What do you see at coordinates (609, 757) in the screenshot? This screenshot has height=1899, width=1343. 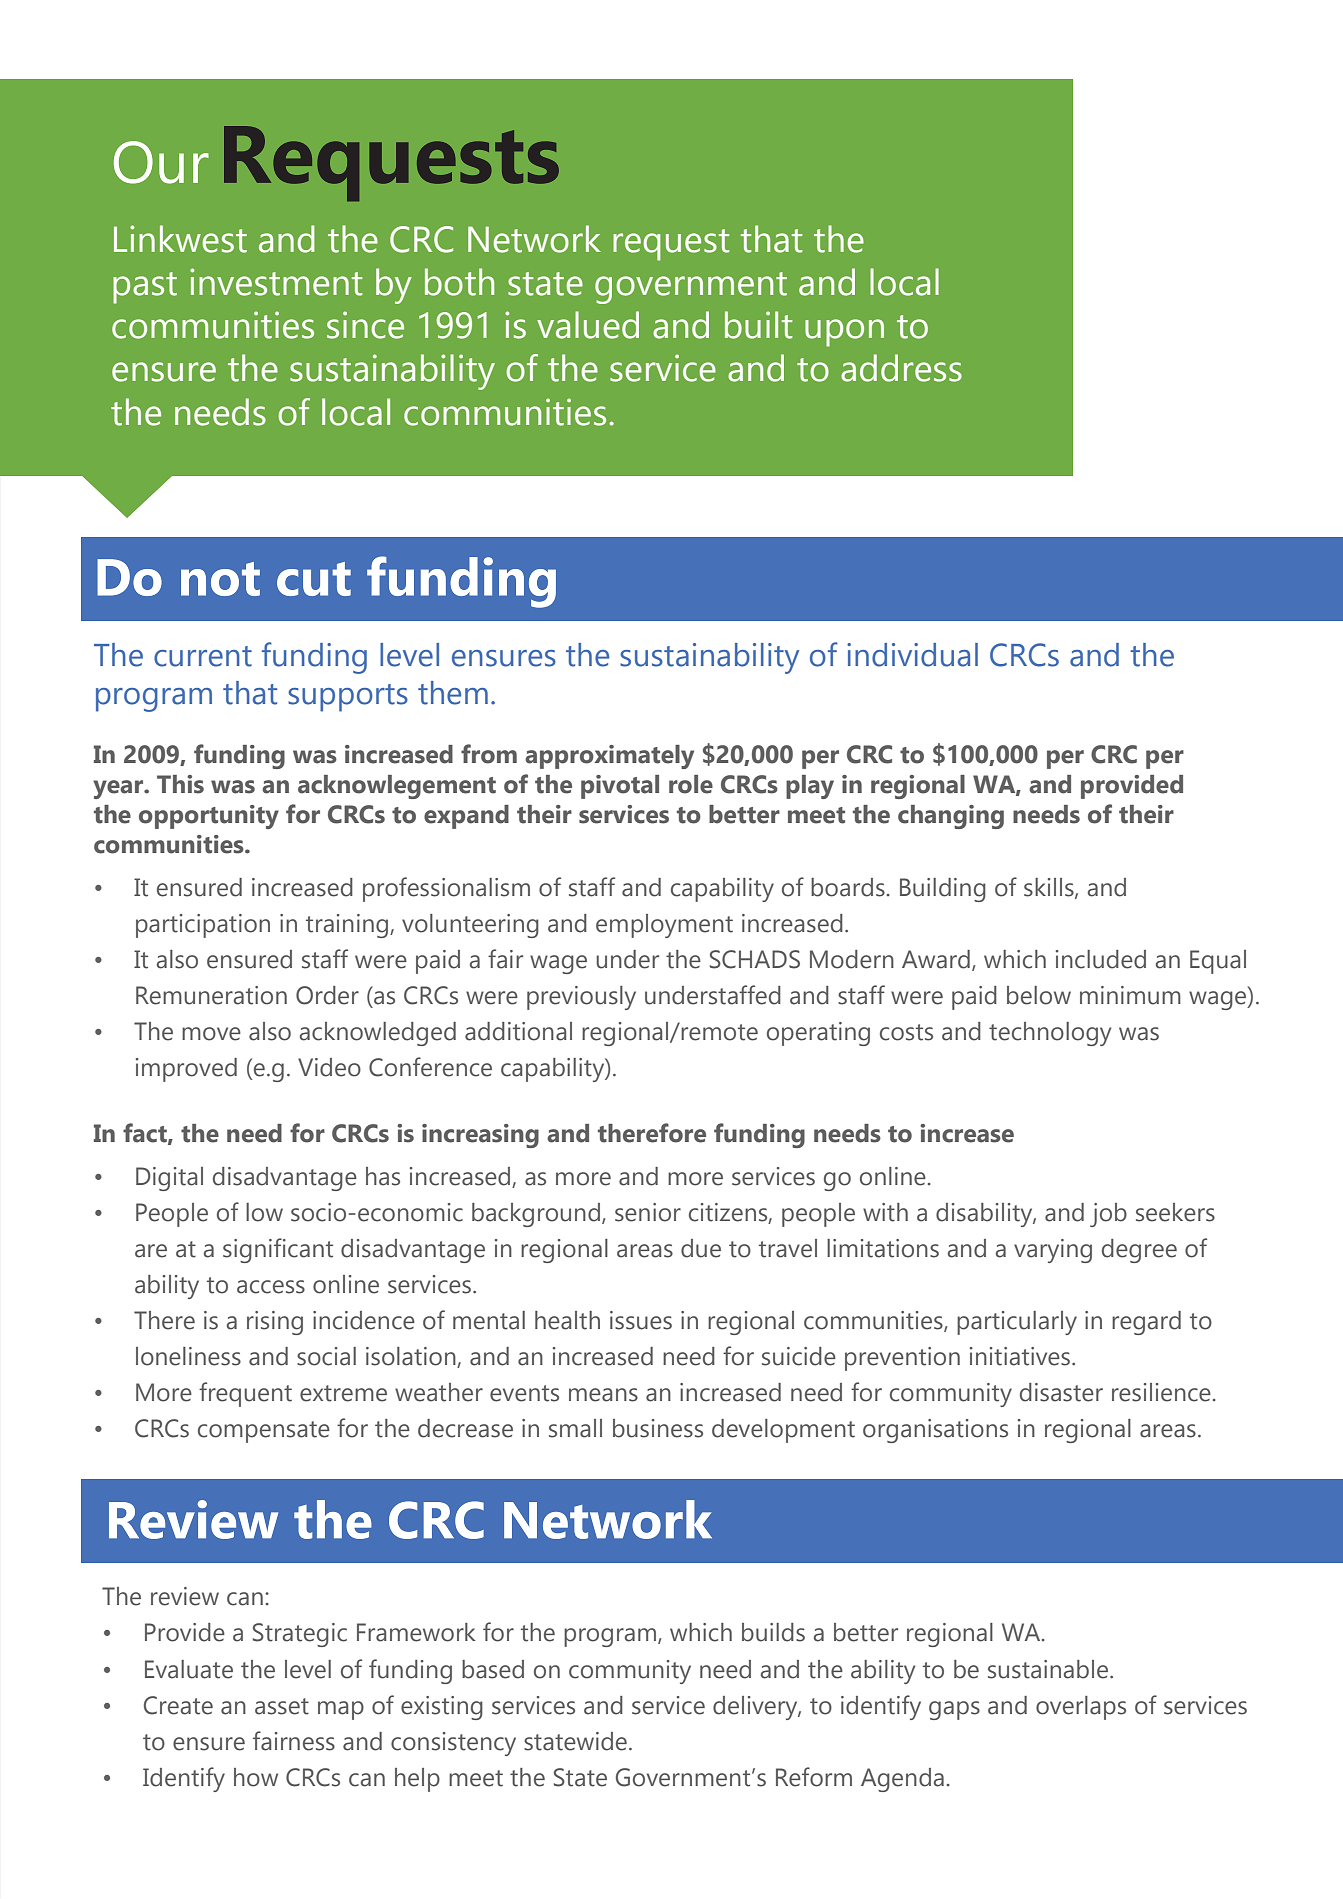 I see `approximately` at bounding box center [609, 757].
